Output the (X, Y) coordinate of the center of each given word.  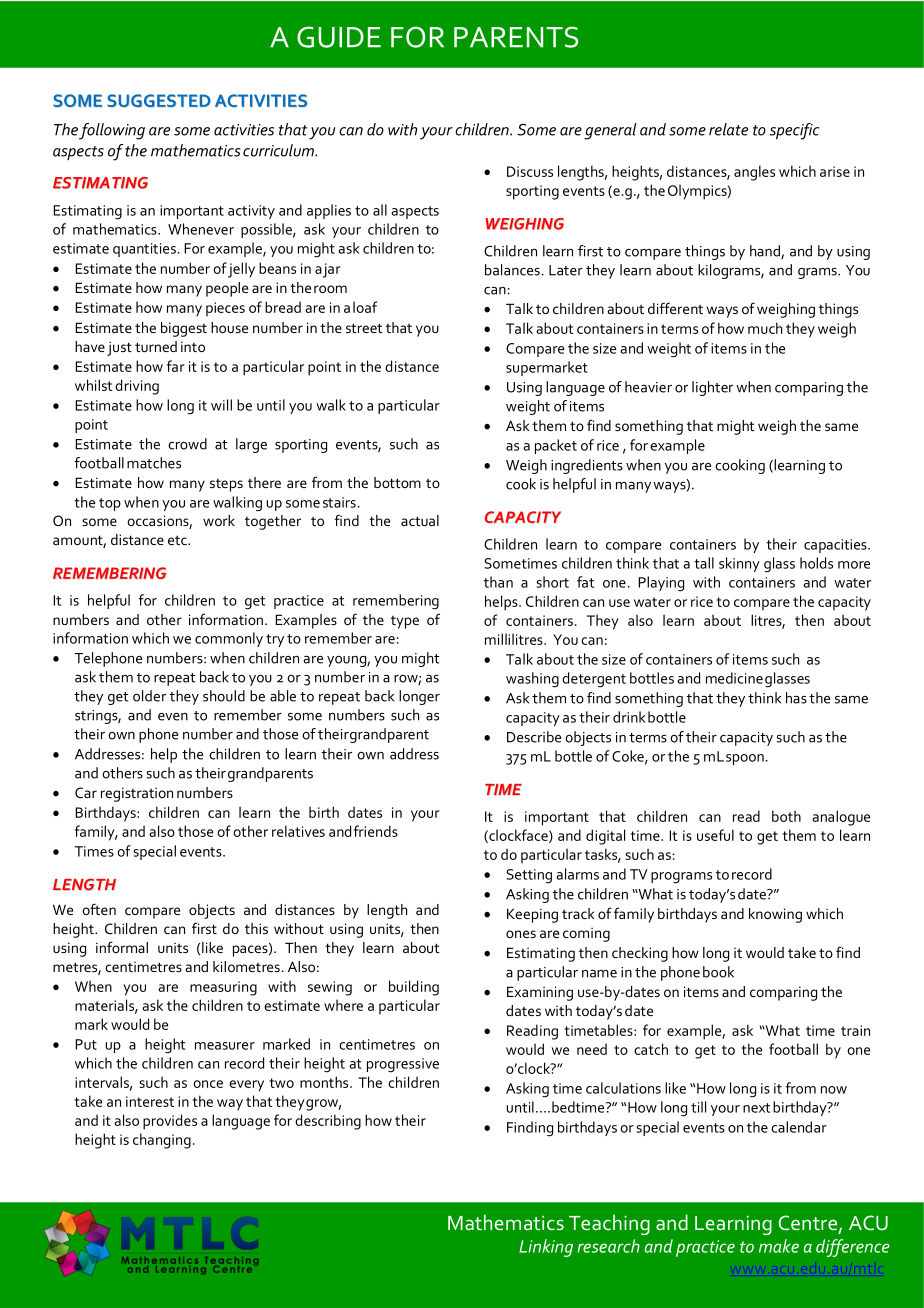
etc (178, 540)
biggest (184, 329)
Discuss (530, 171)
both (786, 816)
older (149, 696)
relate (728, 129)
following (112, 131)
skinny (739, 564)
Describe (534, 737)
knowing (775, 915)
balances (512, 270)
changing (162, 1141)
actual (420, 520)
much (765, 328)
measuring (223, 988)
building (414, 988)
